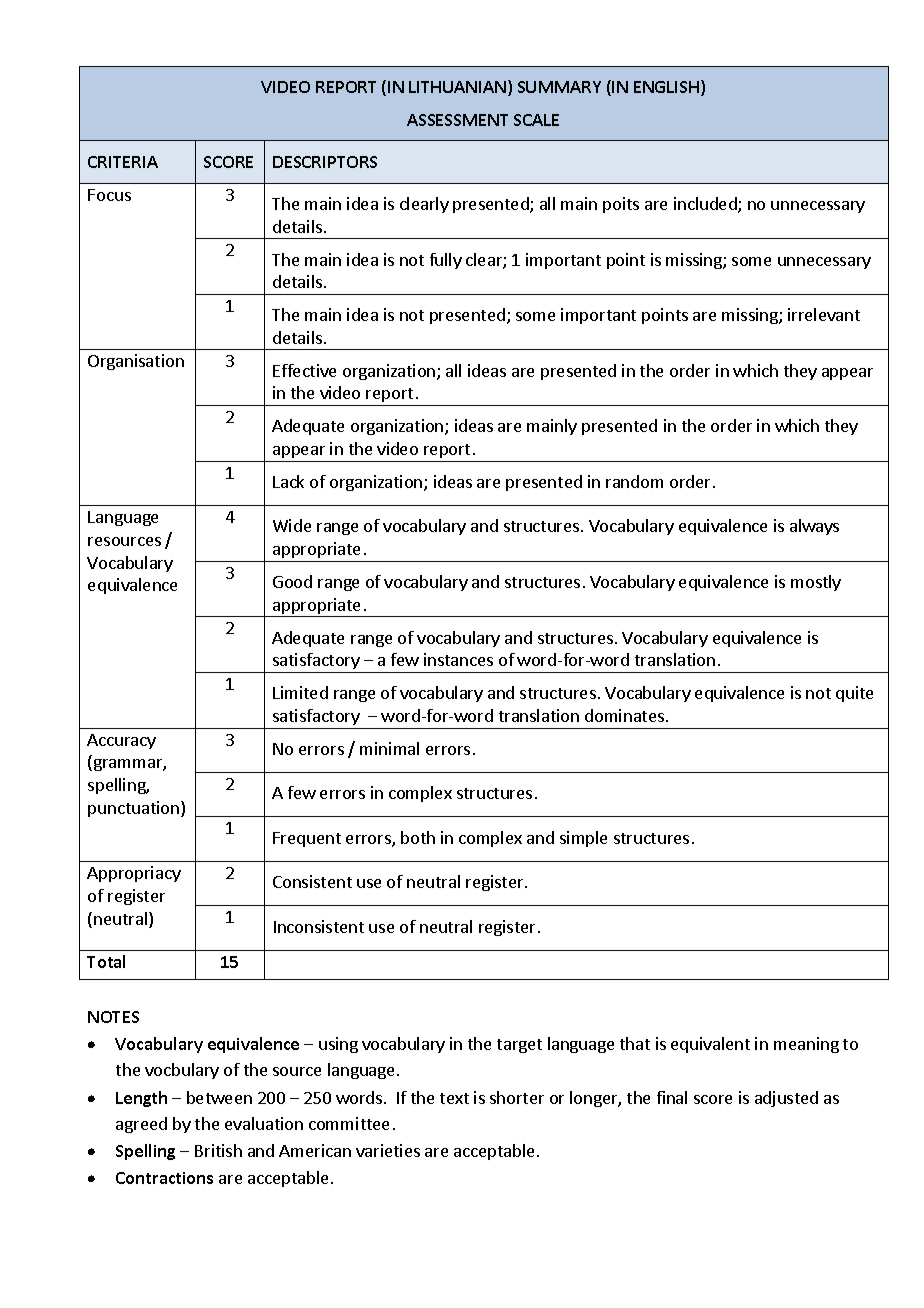 The height and width of the page is (1308, 924). Describe the element at coordinates (133, 809) in the page. I see `punctuation` at that location.
